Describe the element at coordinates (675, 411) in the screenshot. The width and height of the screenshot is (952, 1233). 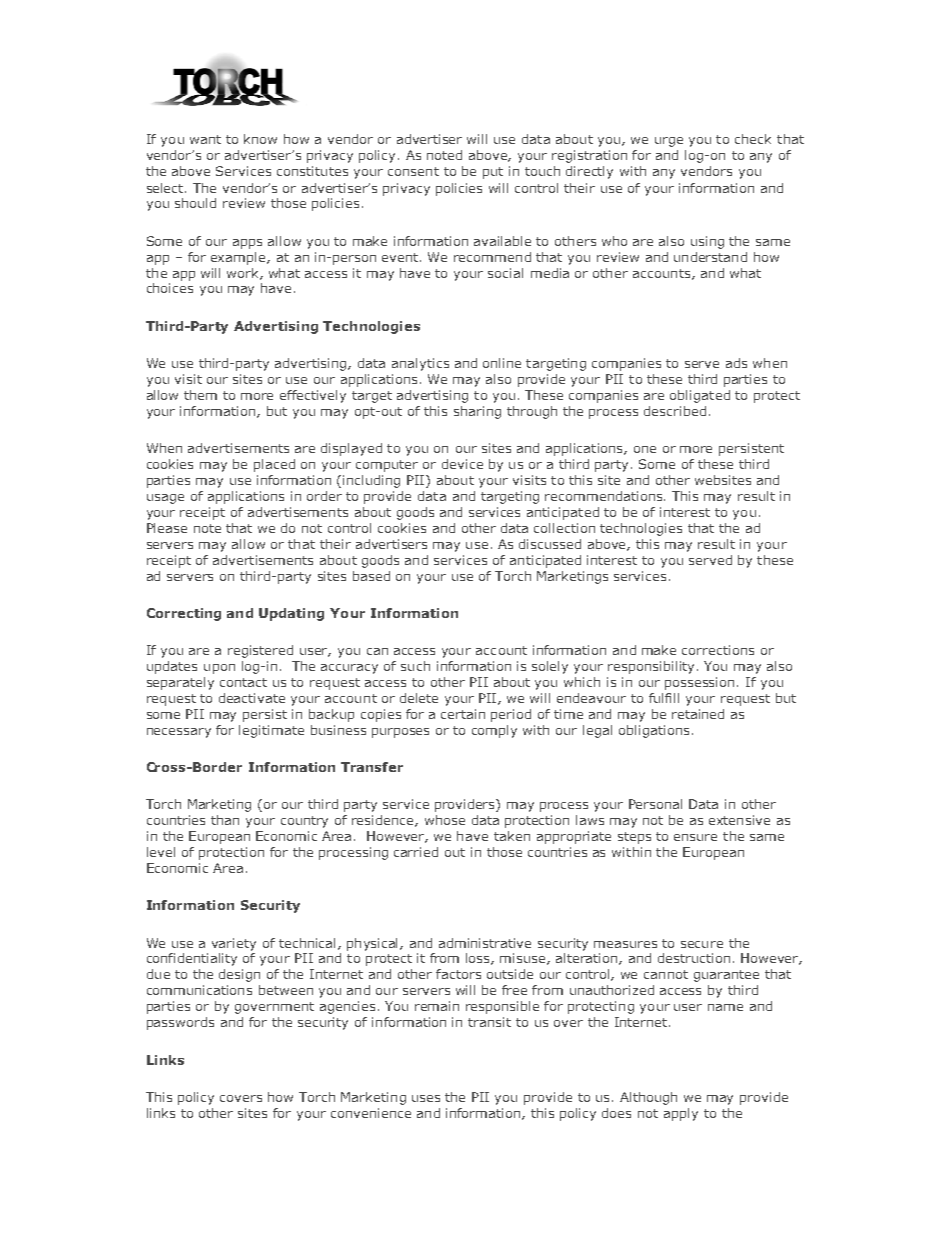
I see `described` at that location.
